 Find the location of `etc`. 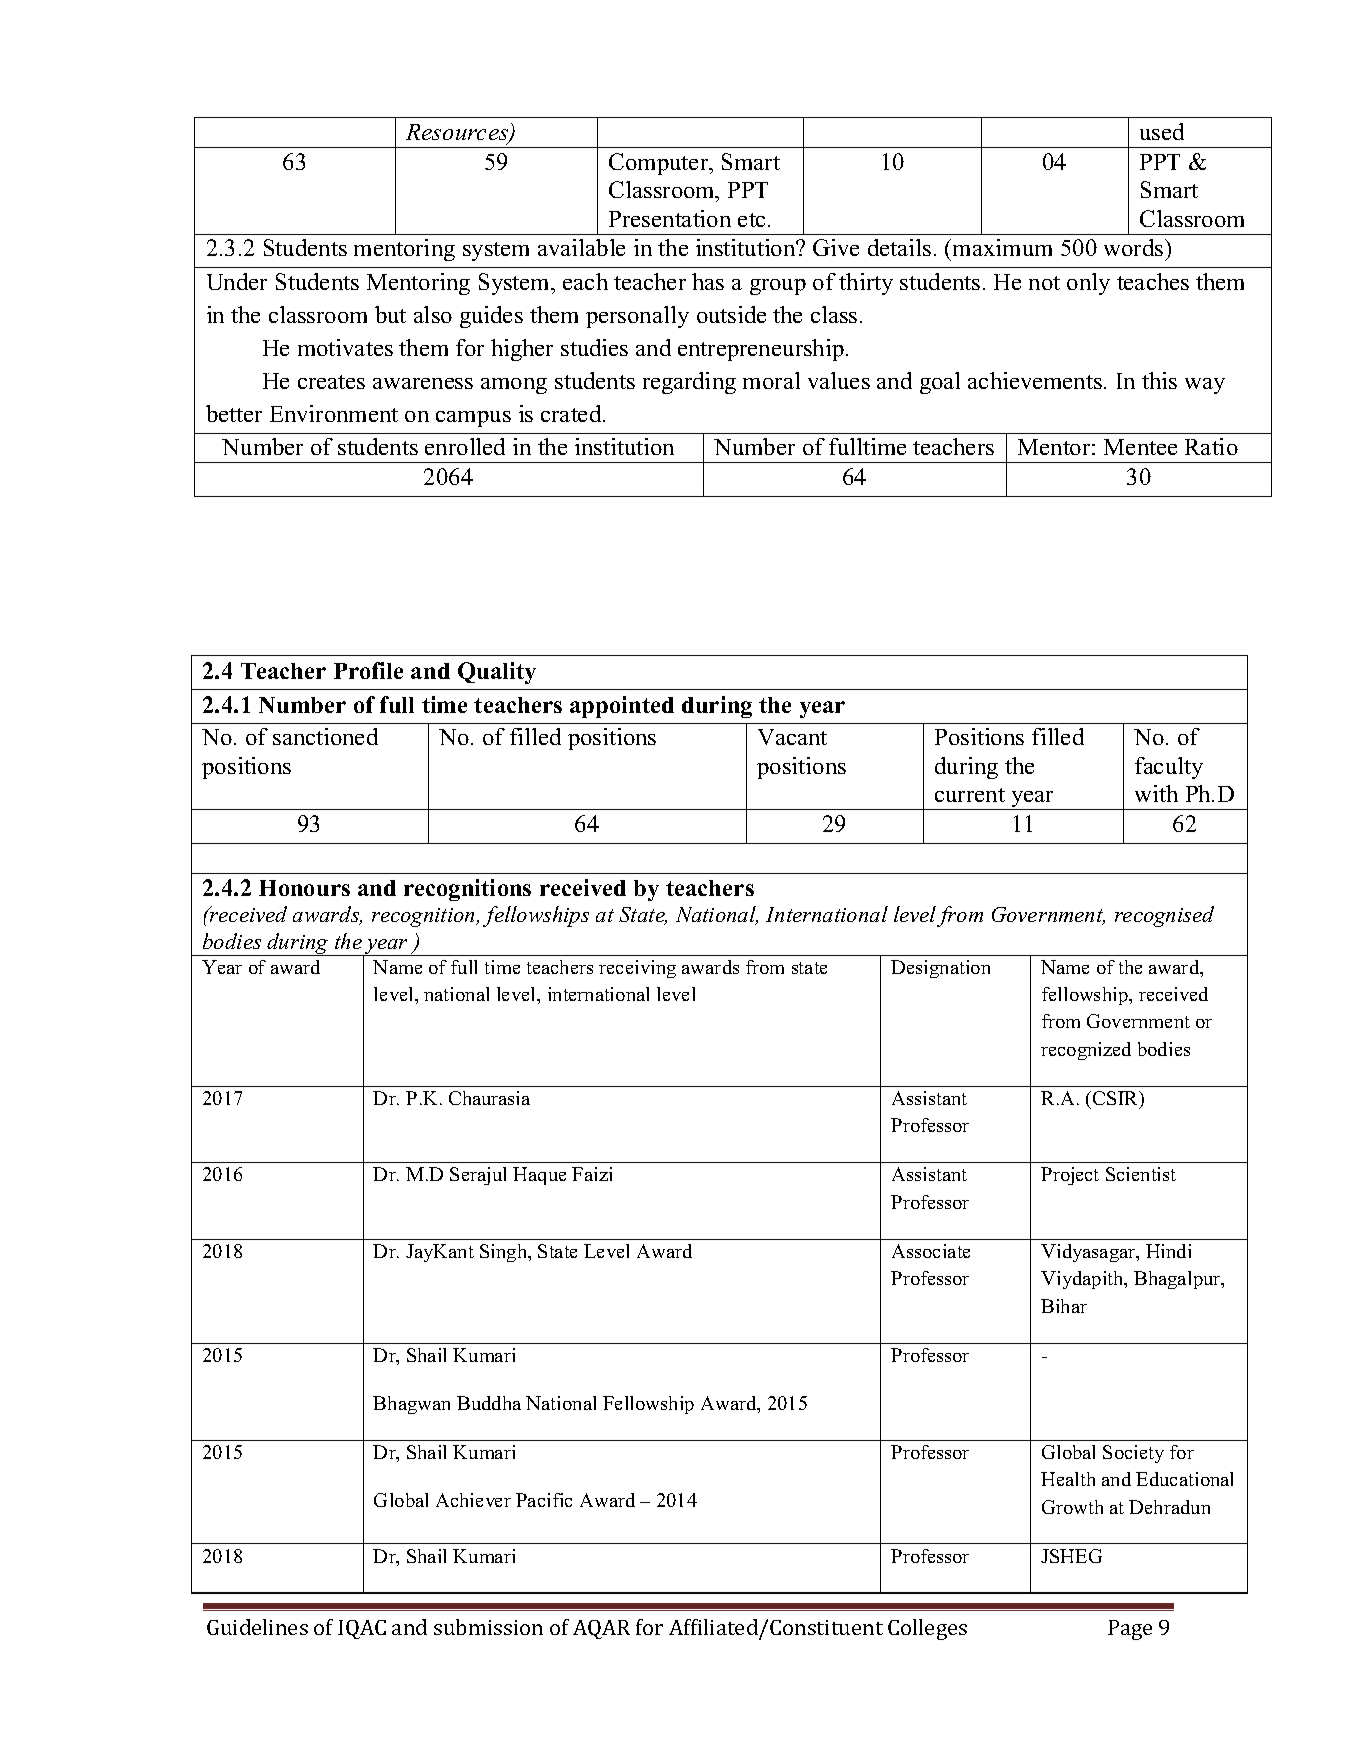

etc is located at coordinates (751, 220).
